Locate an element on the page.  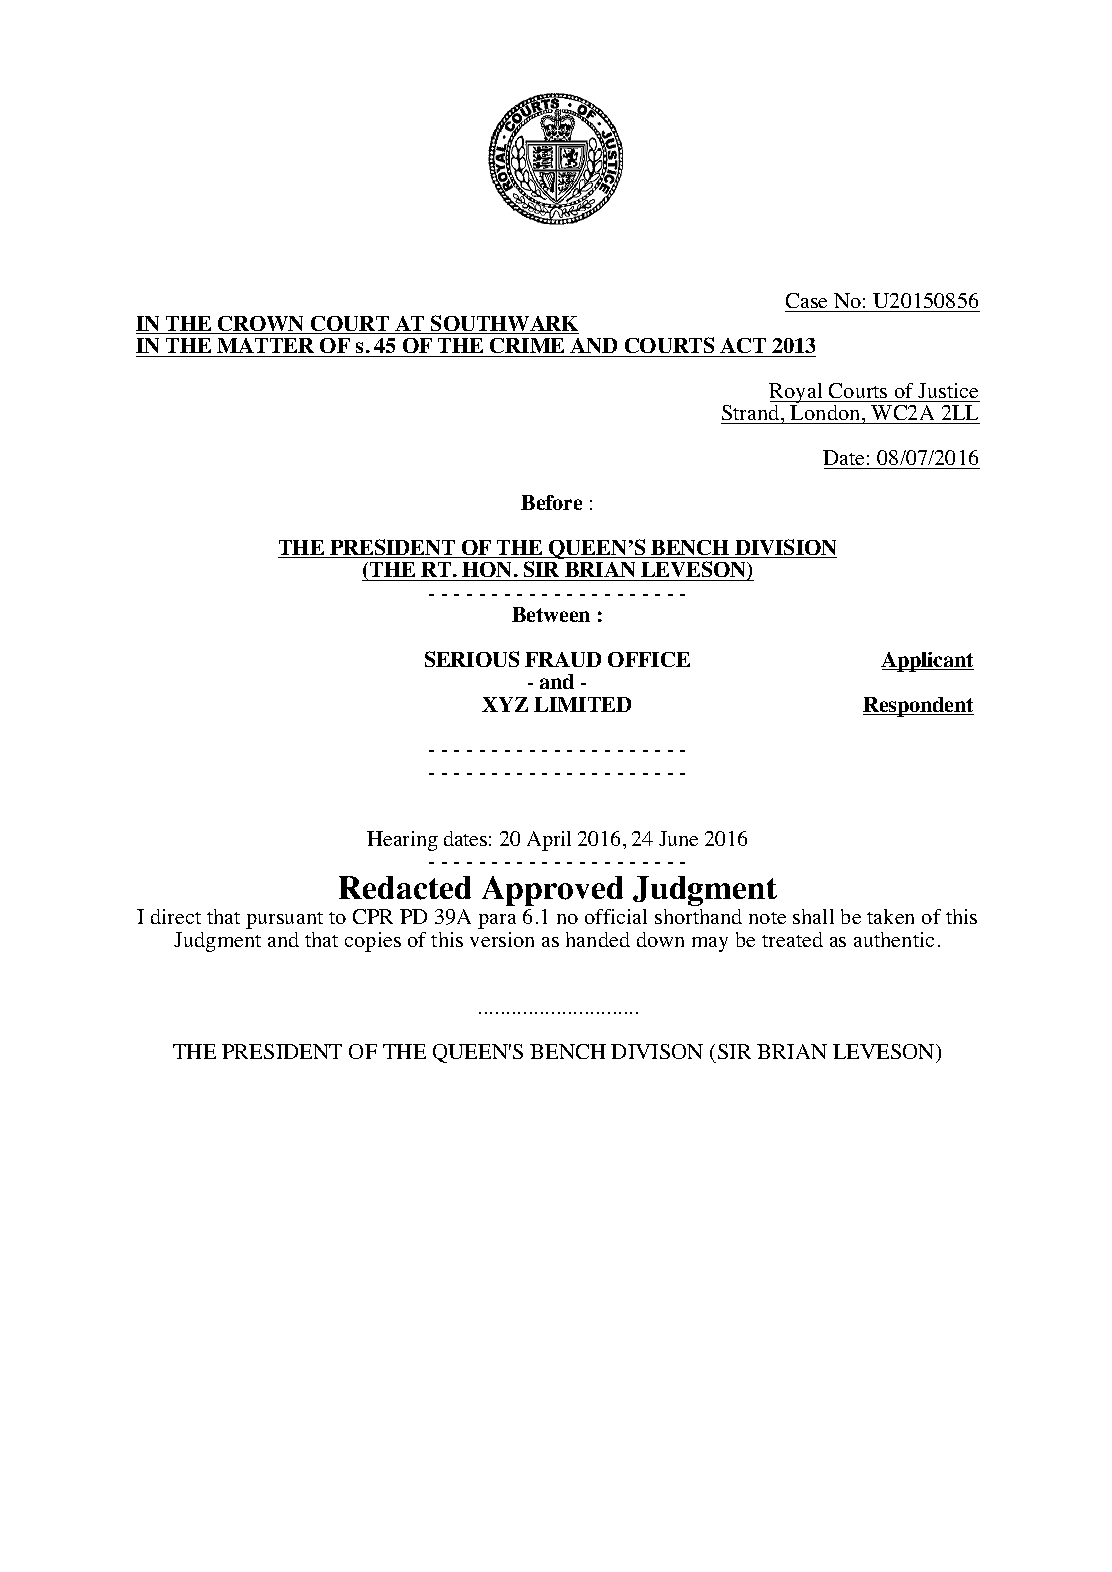
copies is located at coordinates (373, 942).
